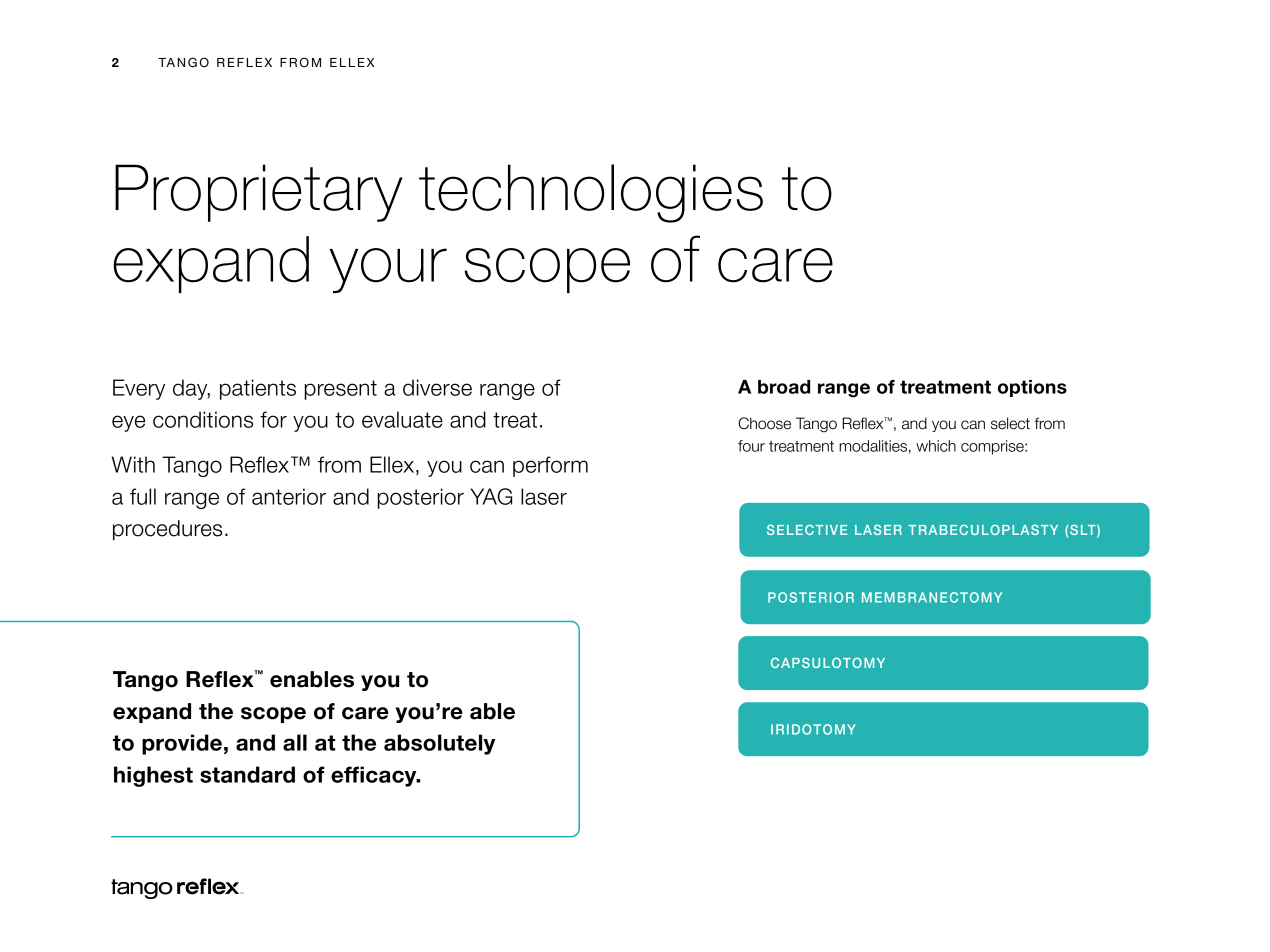  Describe the element at coordinates (247, 774) in the screenshot. I see `standard` at that location.
